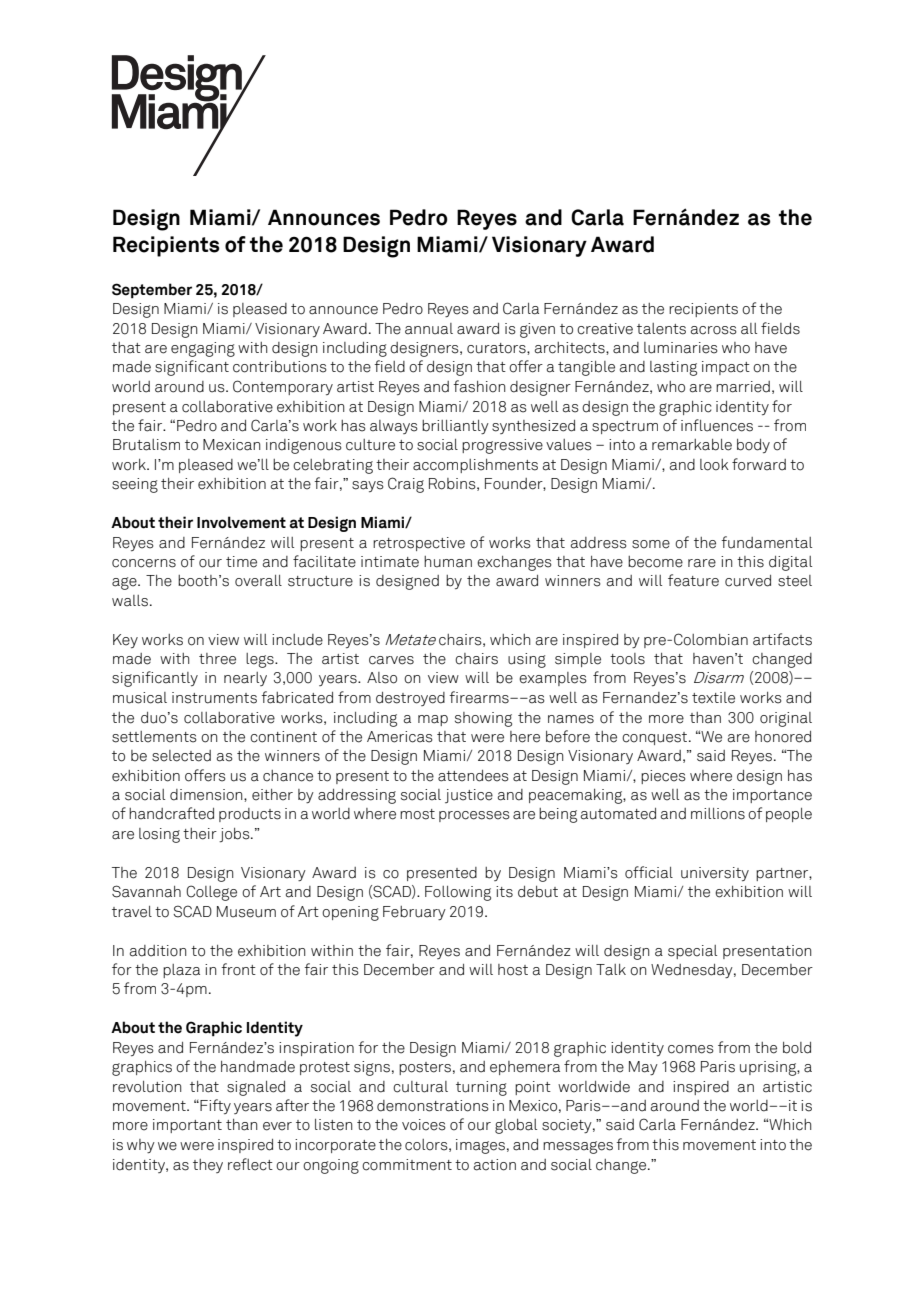 This page has width=924, height=1308. What do you see at coordinates (448, 562) in the page?
I see `human` at bounding box center [448, 562].
